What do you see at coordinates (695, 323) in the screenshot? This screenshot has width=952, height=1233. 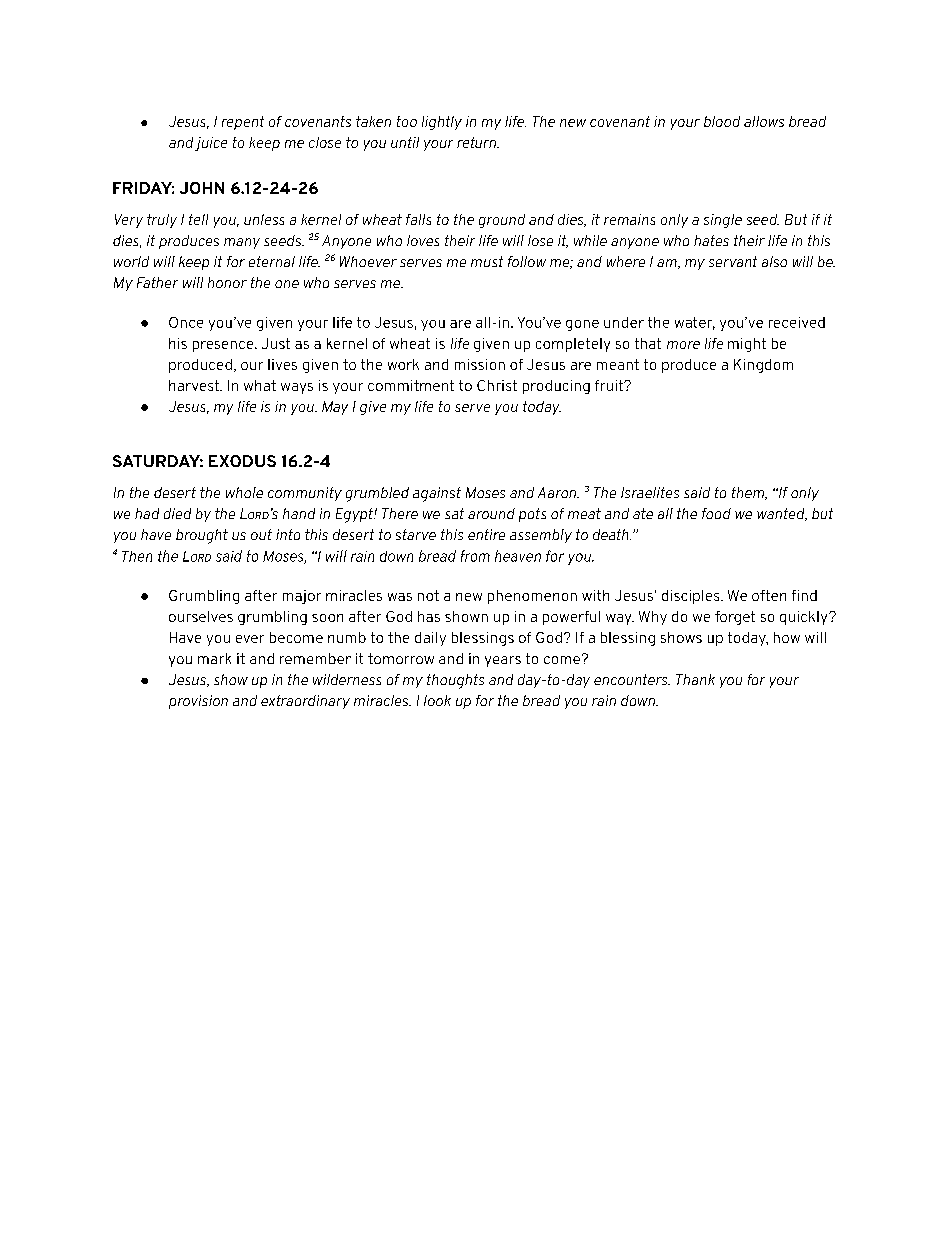 I see `water` at bounding box center [695, 323].
